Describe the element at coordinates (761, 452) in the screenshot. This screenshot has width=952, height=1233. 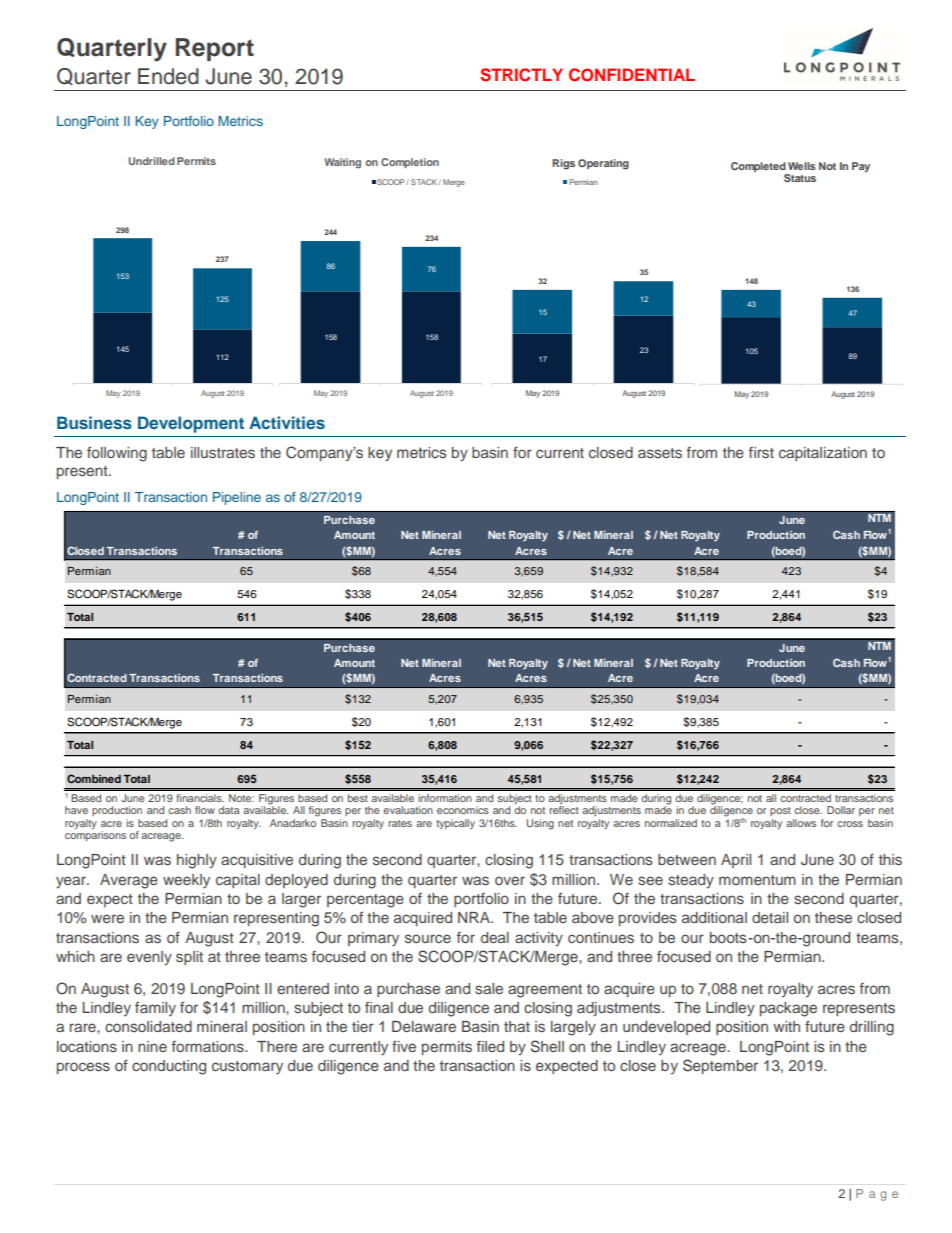
I see `first` at that location.
